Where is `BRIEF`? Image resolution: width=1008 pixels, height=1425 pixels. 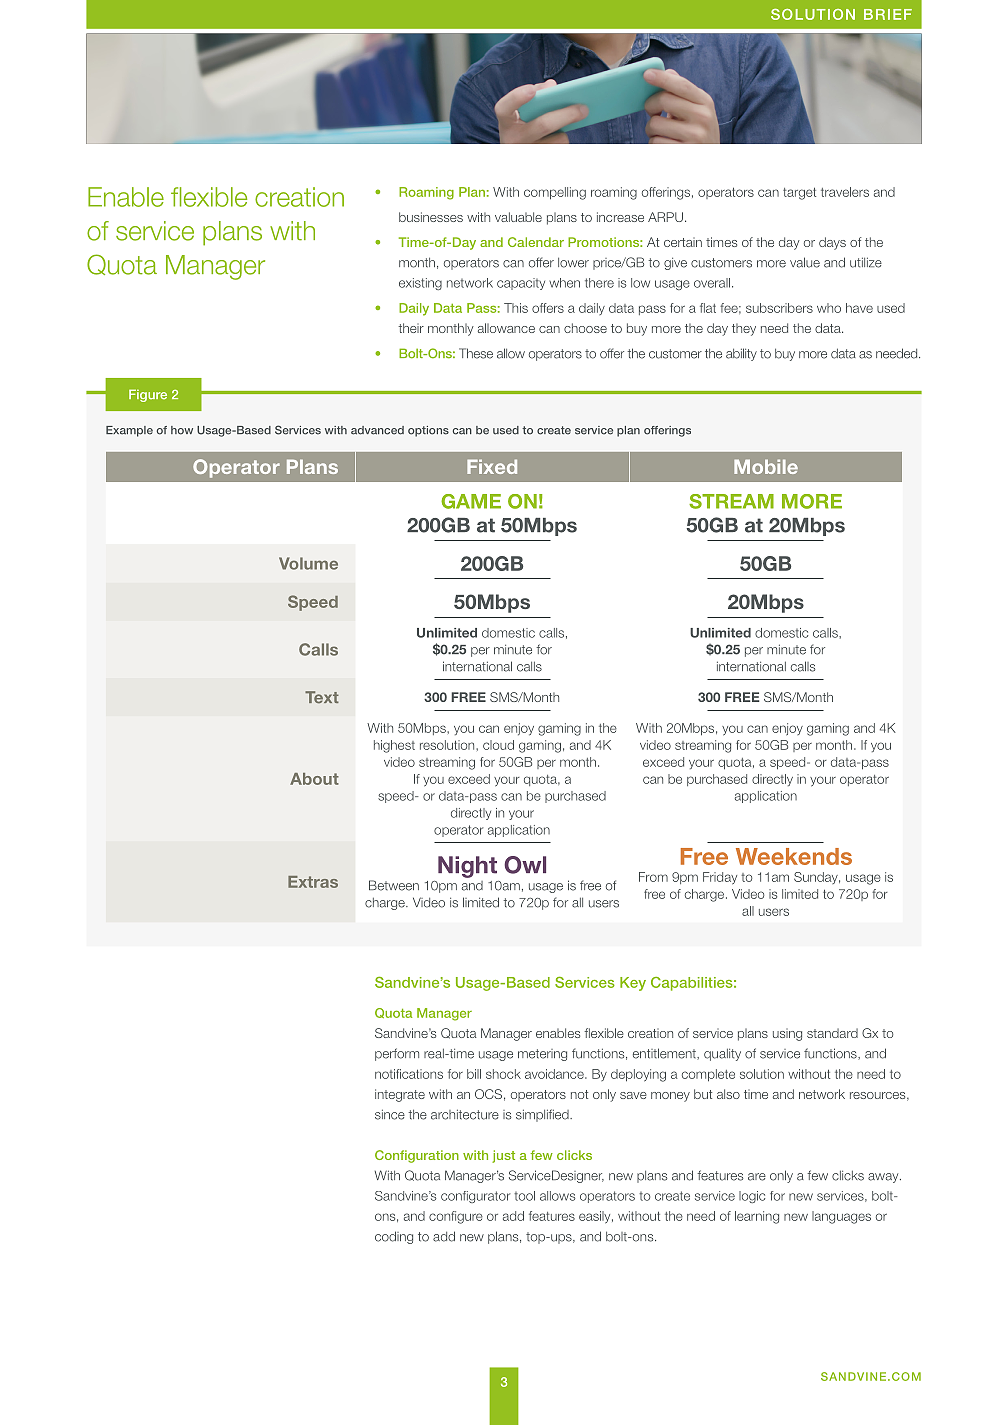
BRIEF is located at coordinates (888, 14).
